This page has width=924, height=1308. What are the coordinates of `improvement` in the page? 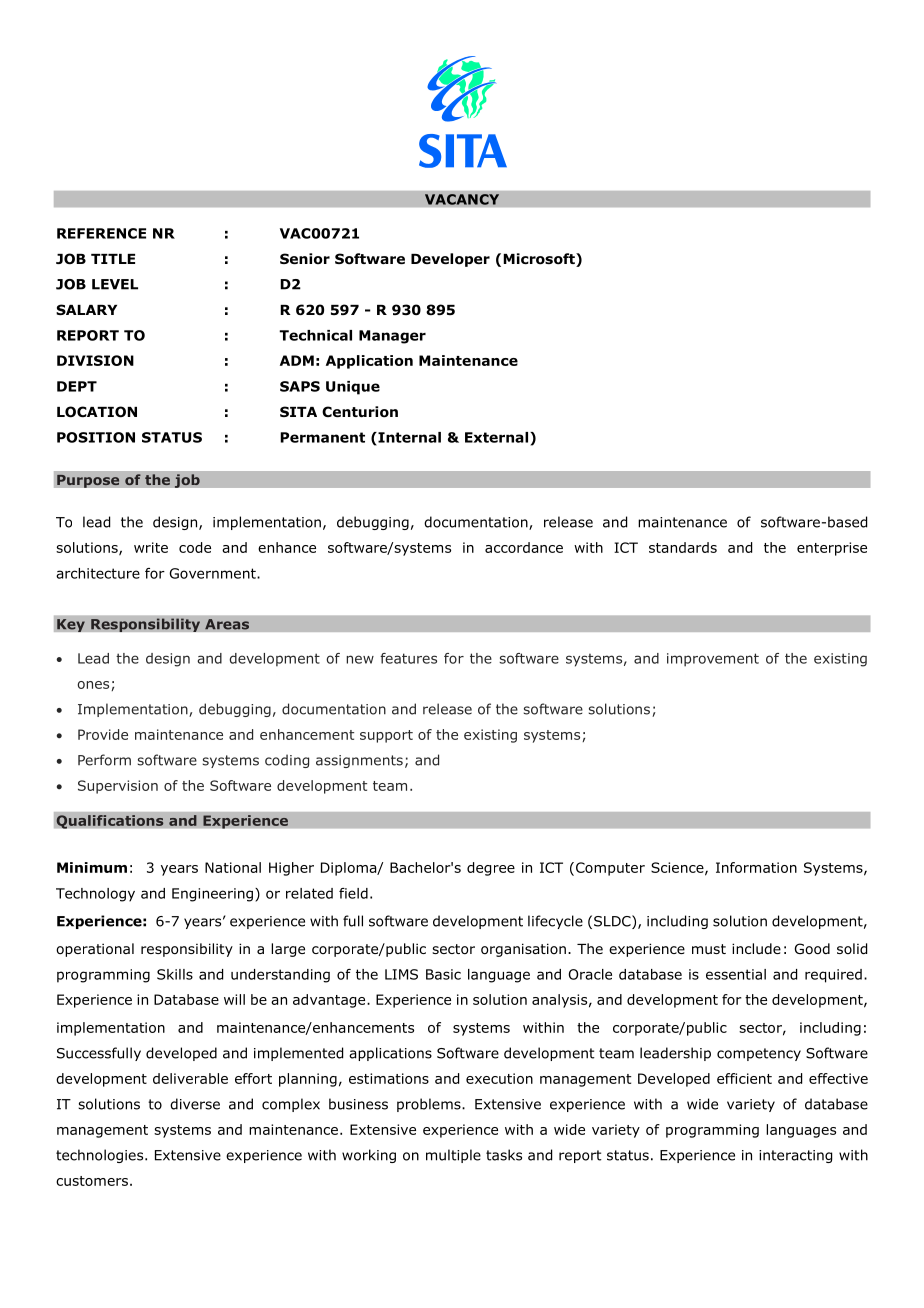 It's located at (713, 660).
